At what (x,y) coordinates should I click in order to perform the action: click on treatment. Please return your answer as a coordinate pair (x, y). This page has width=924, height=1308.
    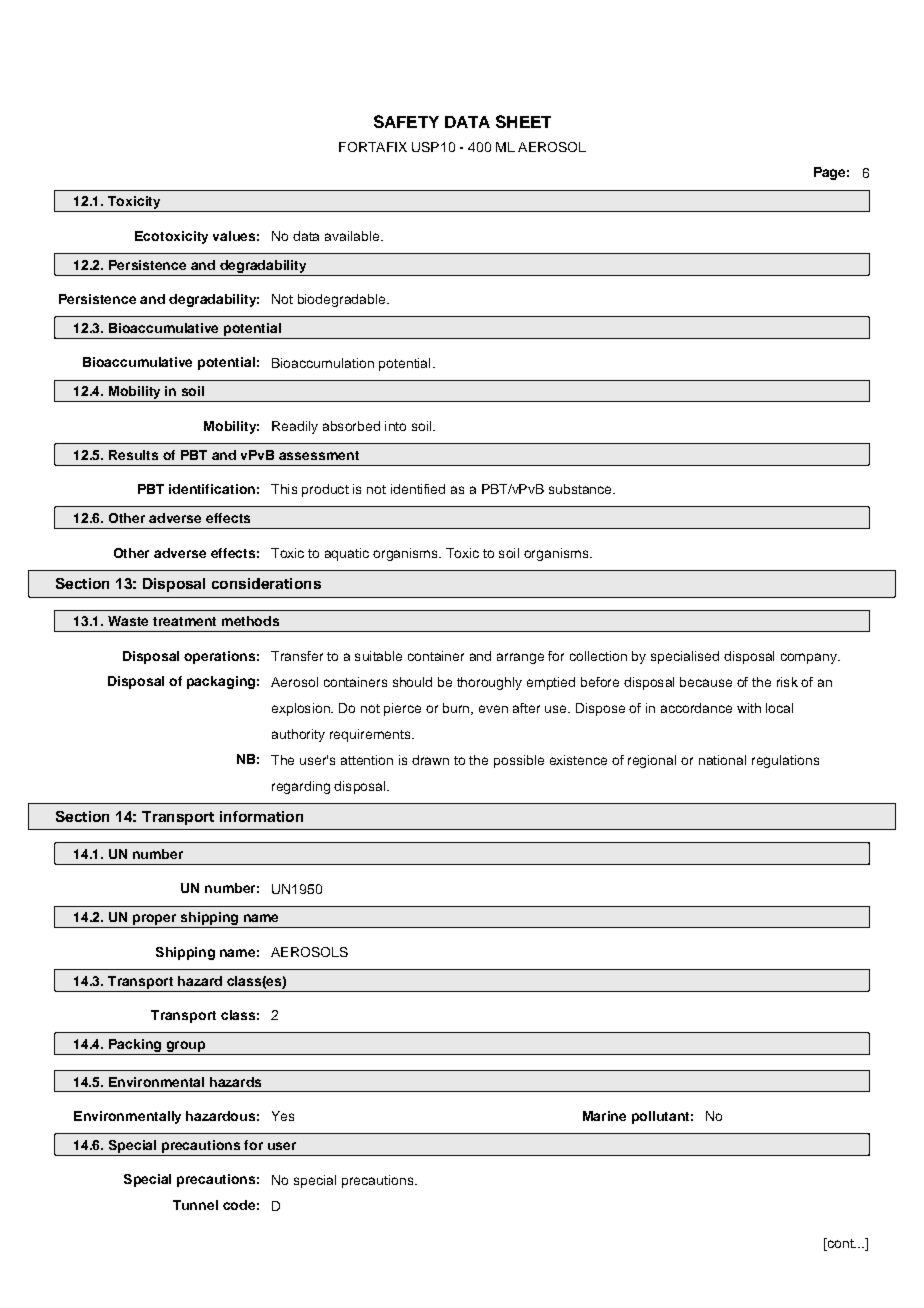
    Looking at the image, I should click on (184, 621).
